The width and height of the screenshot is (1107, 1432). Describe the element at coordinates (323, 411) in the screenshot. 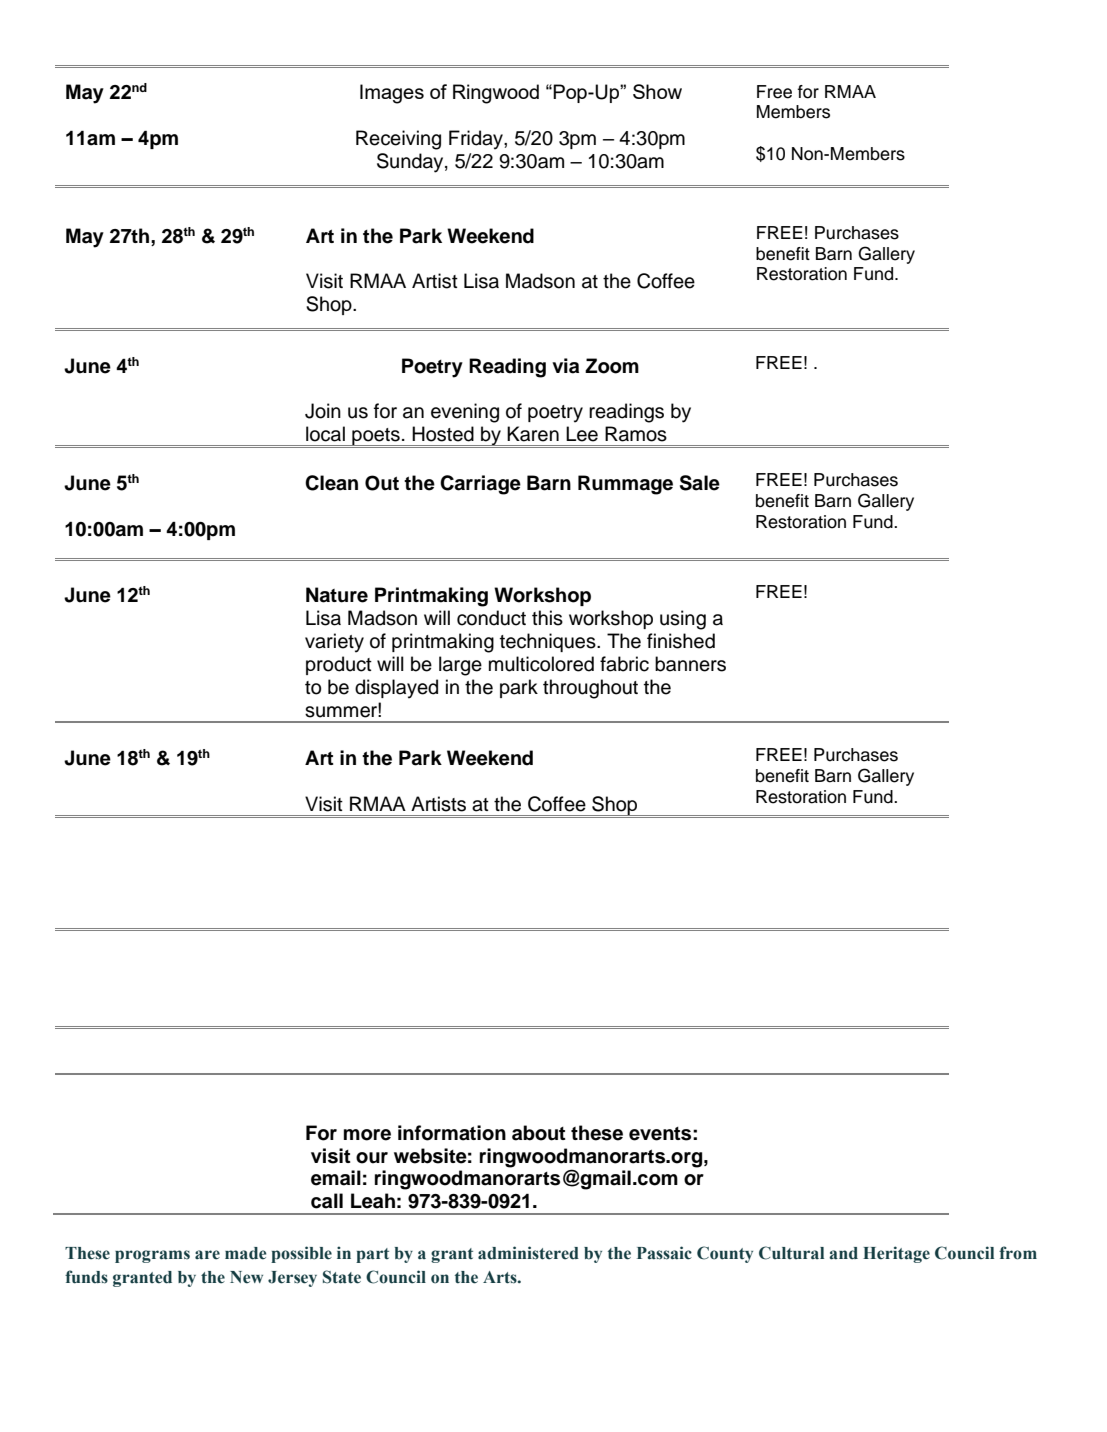

I see `Join` at that location.
